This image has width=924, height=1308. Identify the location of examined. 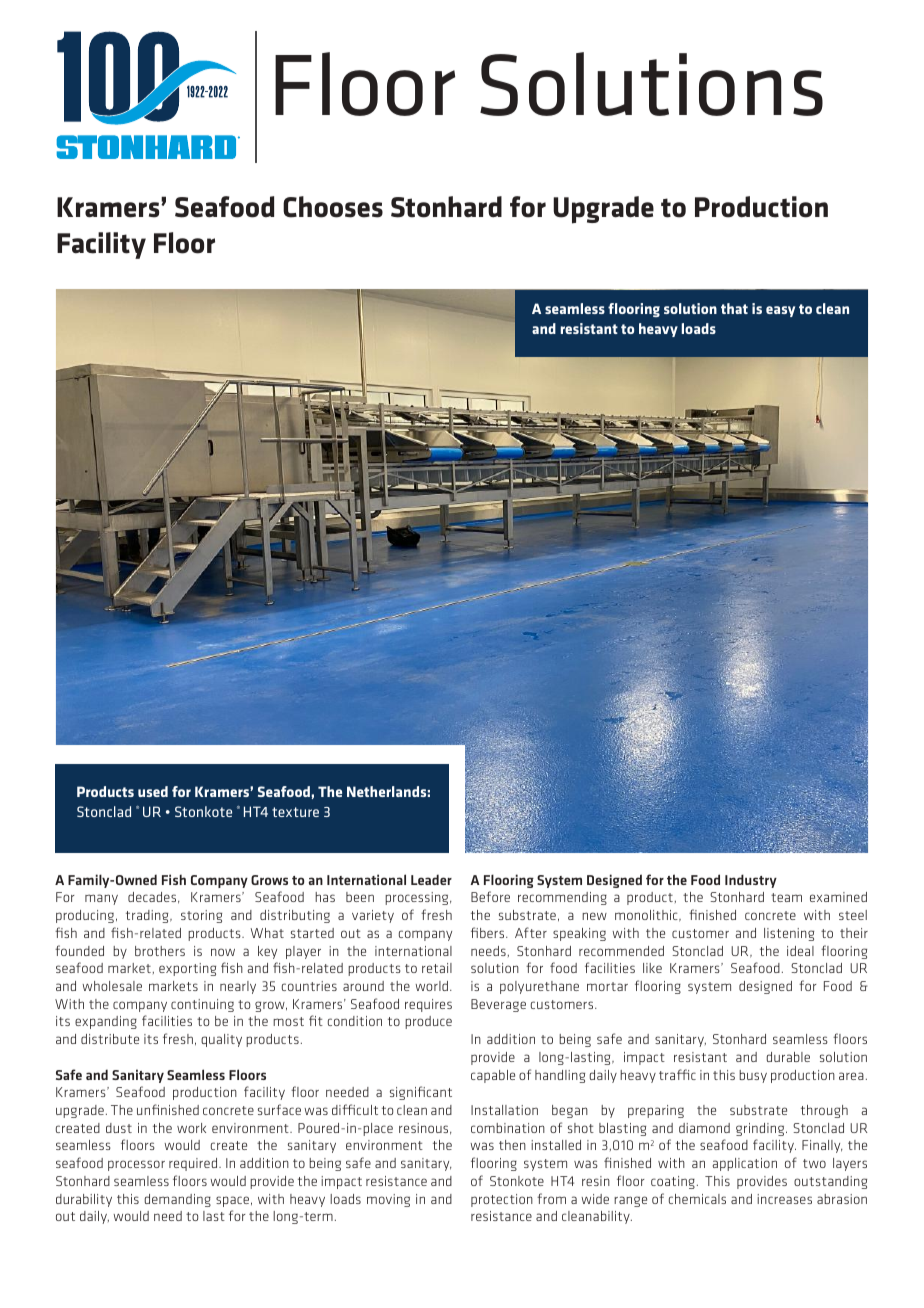
(838, 897).
